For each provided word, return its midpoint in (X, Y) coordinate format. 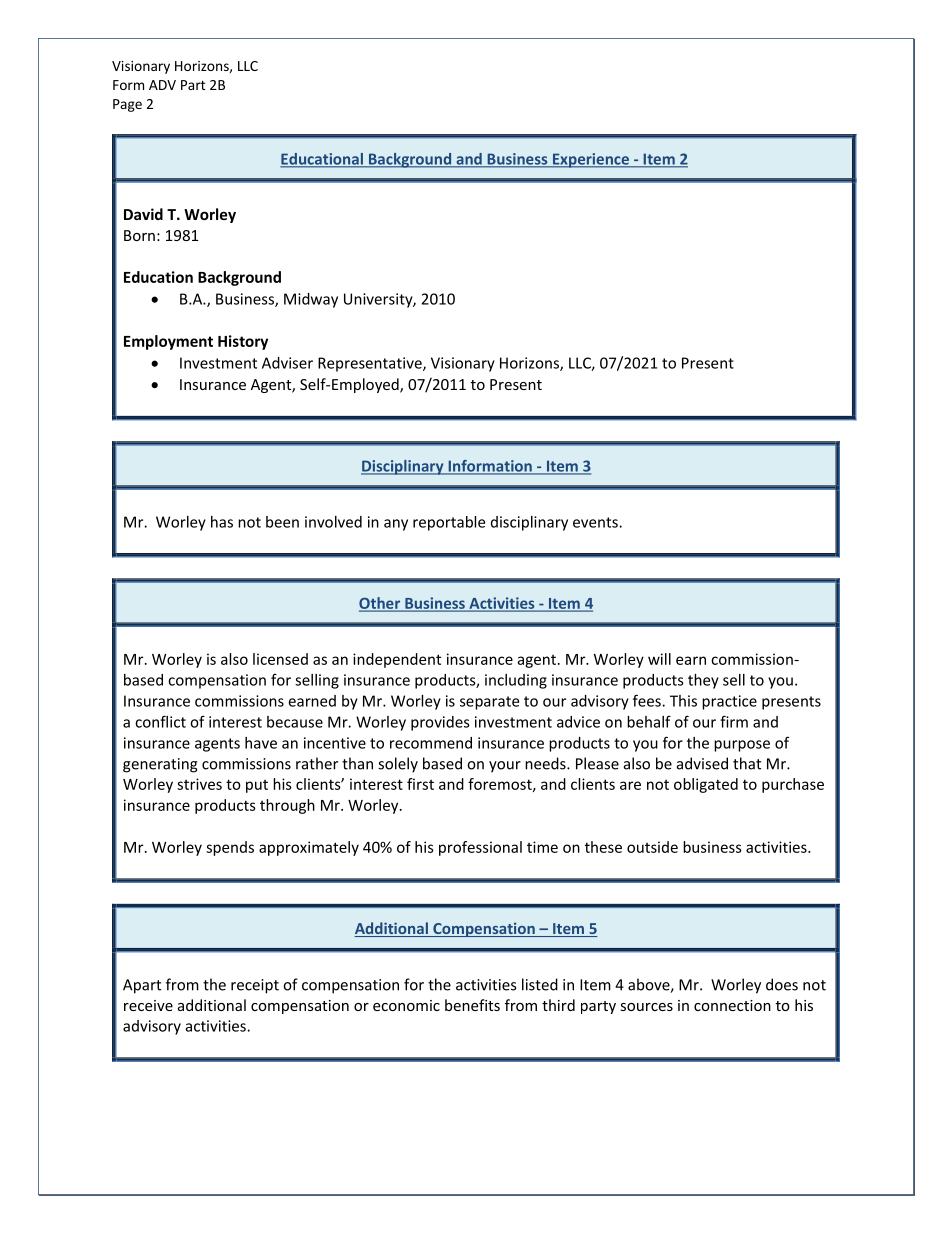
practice (729, 702)
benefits (472, 1005)
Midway (311, 300)
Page (127, 105)
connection (732, 1005)
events (596, 522)
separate (489, 703)
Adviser (287, 363)
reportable (449, 523)
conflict (160, 721)
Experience (590, 160)
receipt (255, 986)
